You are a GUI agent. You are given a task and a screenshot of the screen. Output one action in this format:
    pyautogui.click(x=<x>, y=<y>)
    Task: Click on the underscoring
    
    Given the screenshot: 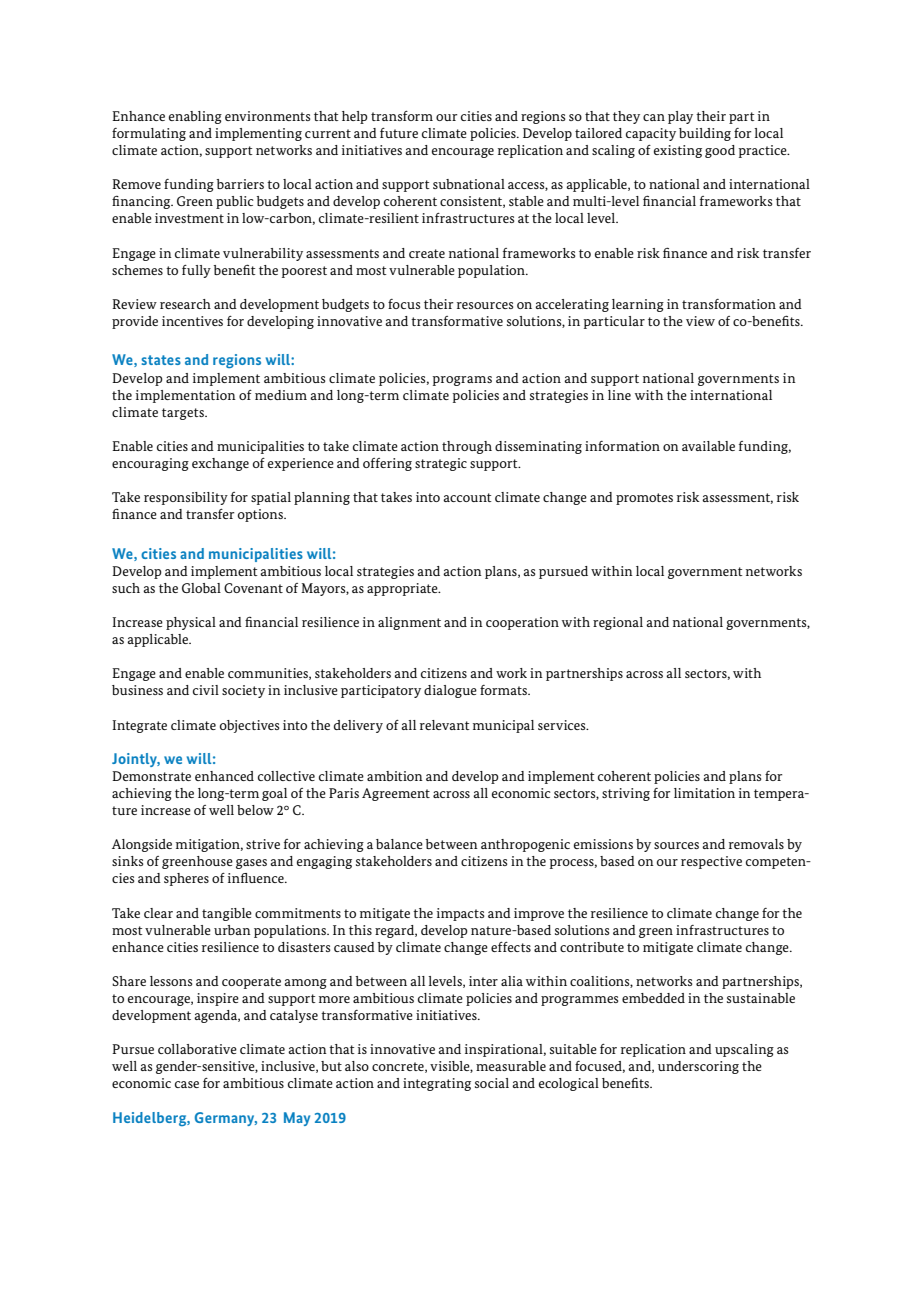 What is the action you would take?
    pyautogui.click(x=698, y=1067)
